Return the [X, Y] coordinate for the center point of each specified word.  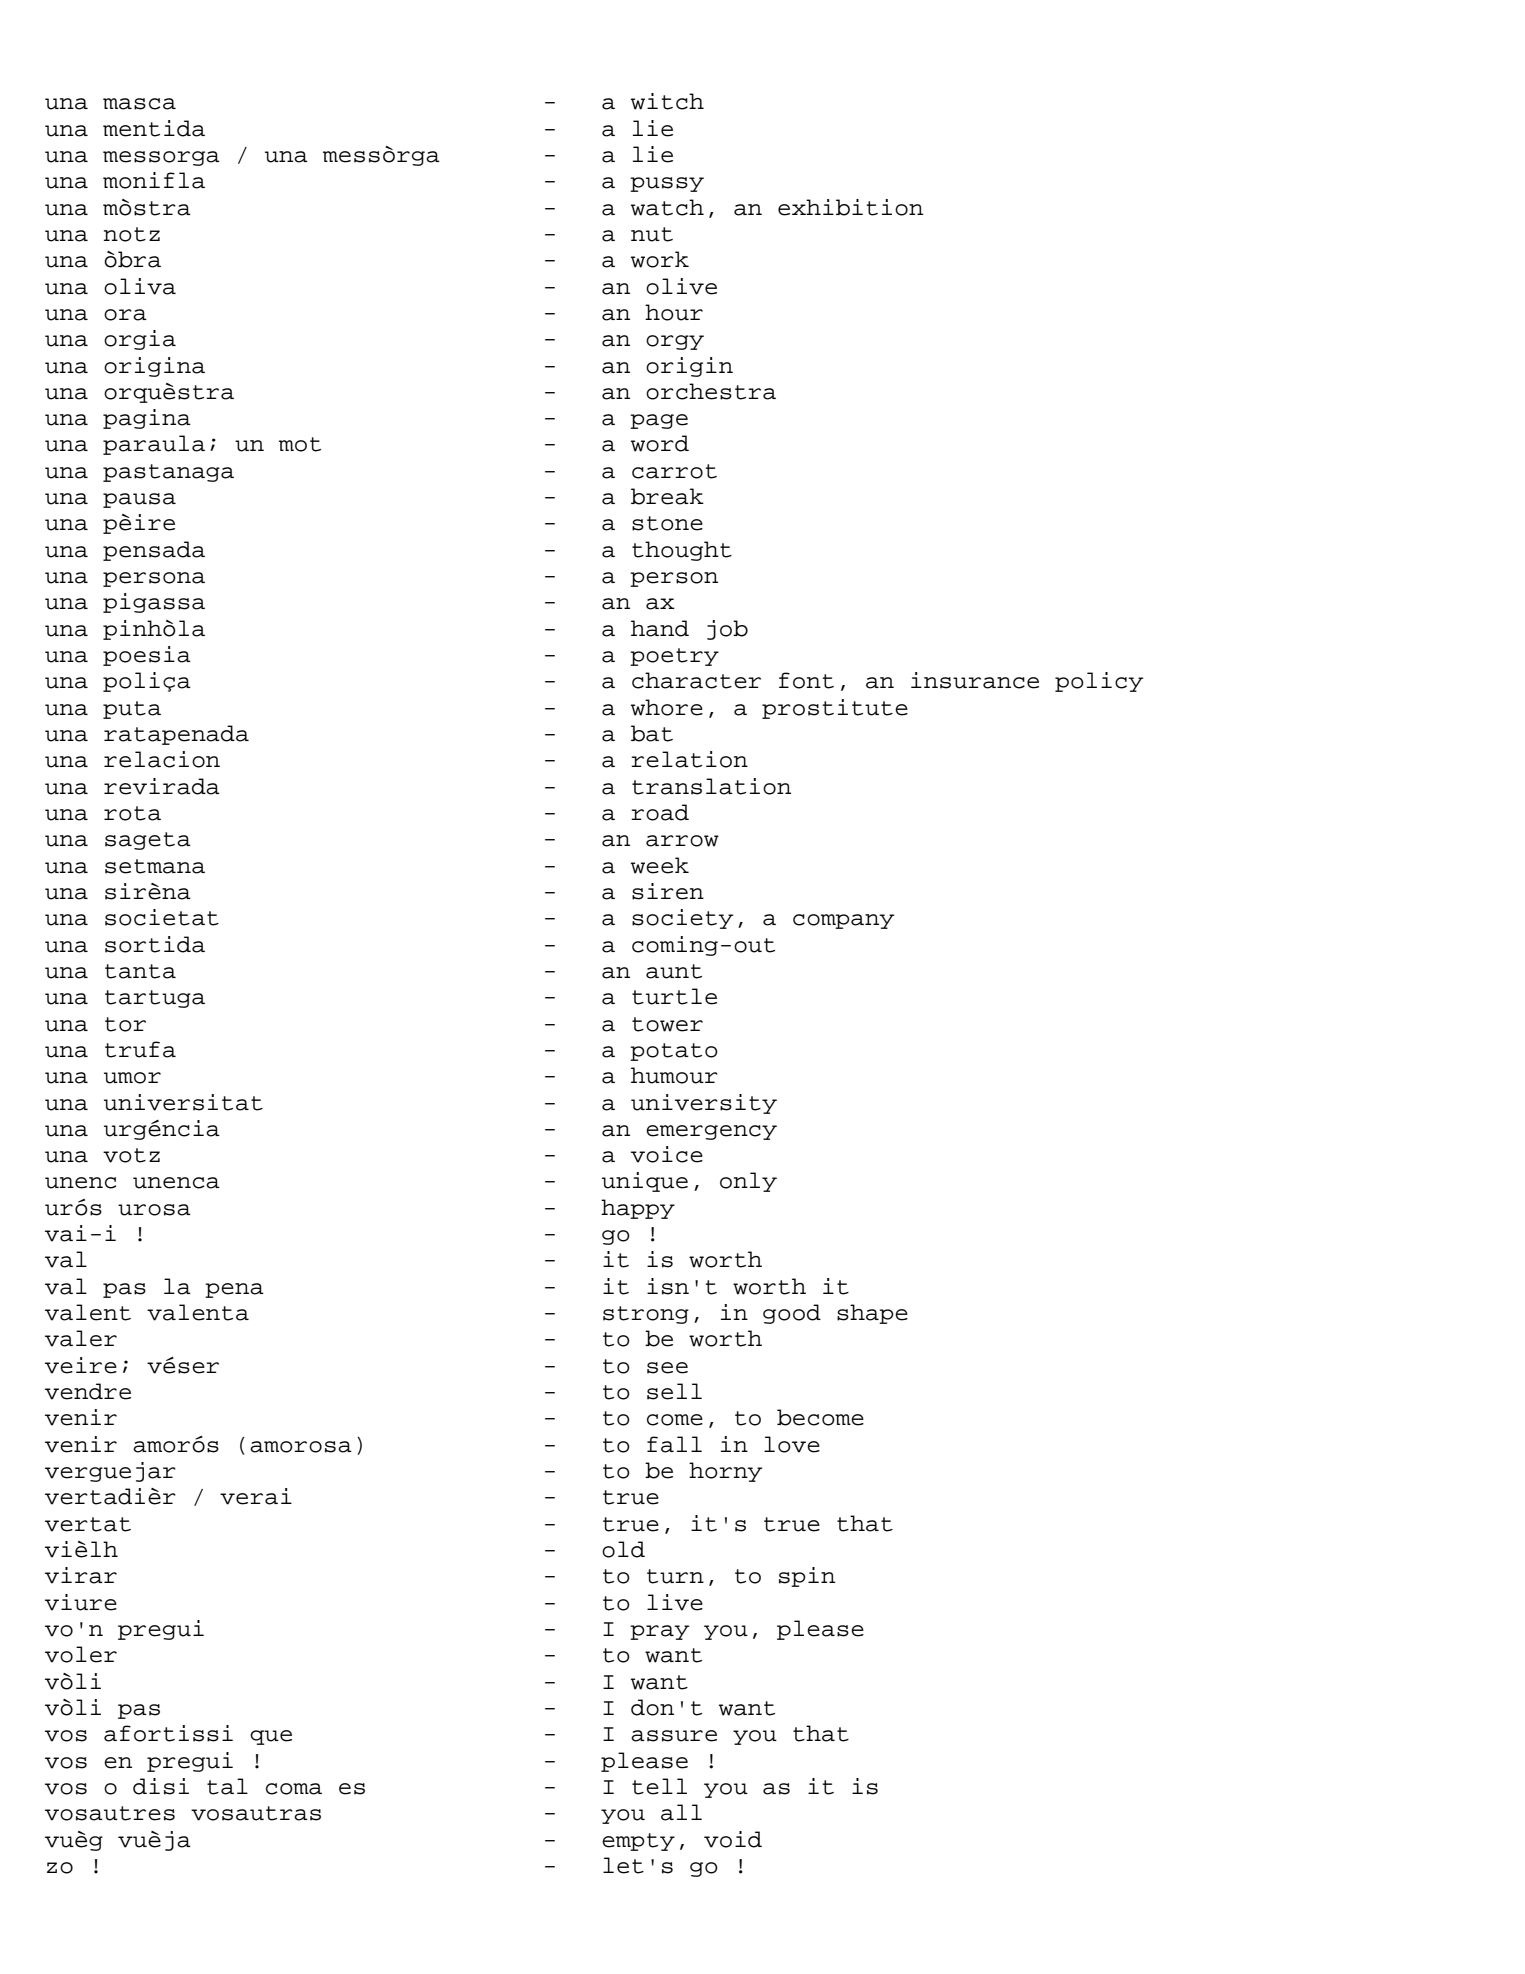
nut [652, 234]
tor [125, 1024]
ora [125, 315]
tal [227, 1786]
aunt [674, 971]
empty [638, 1842]
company [843, 921]
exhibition [850, 207]
